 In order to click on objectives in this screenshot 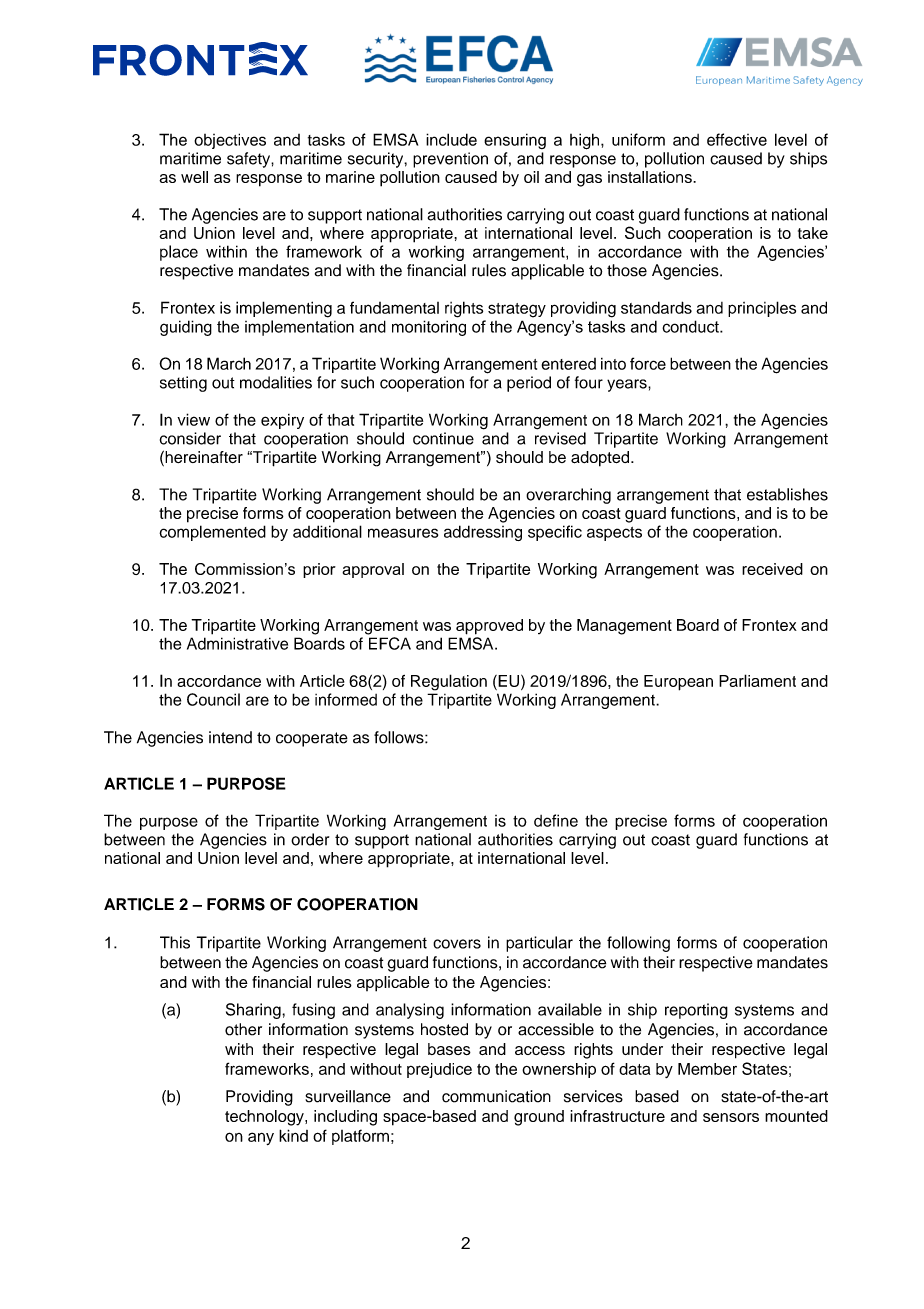, I will do `click(230, 141)`.
